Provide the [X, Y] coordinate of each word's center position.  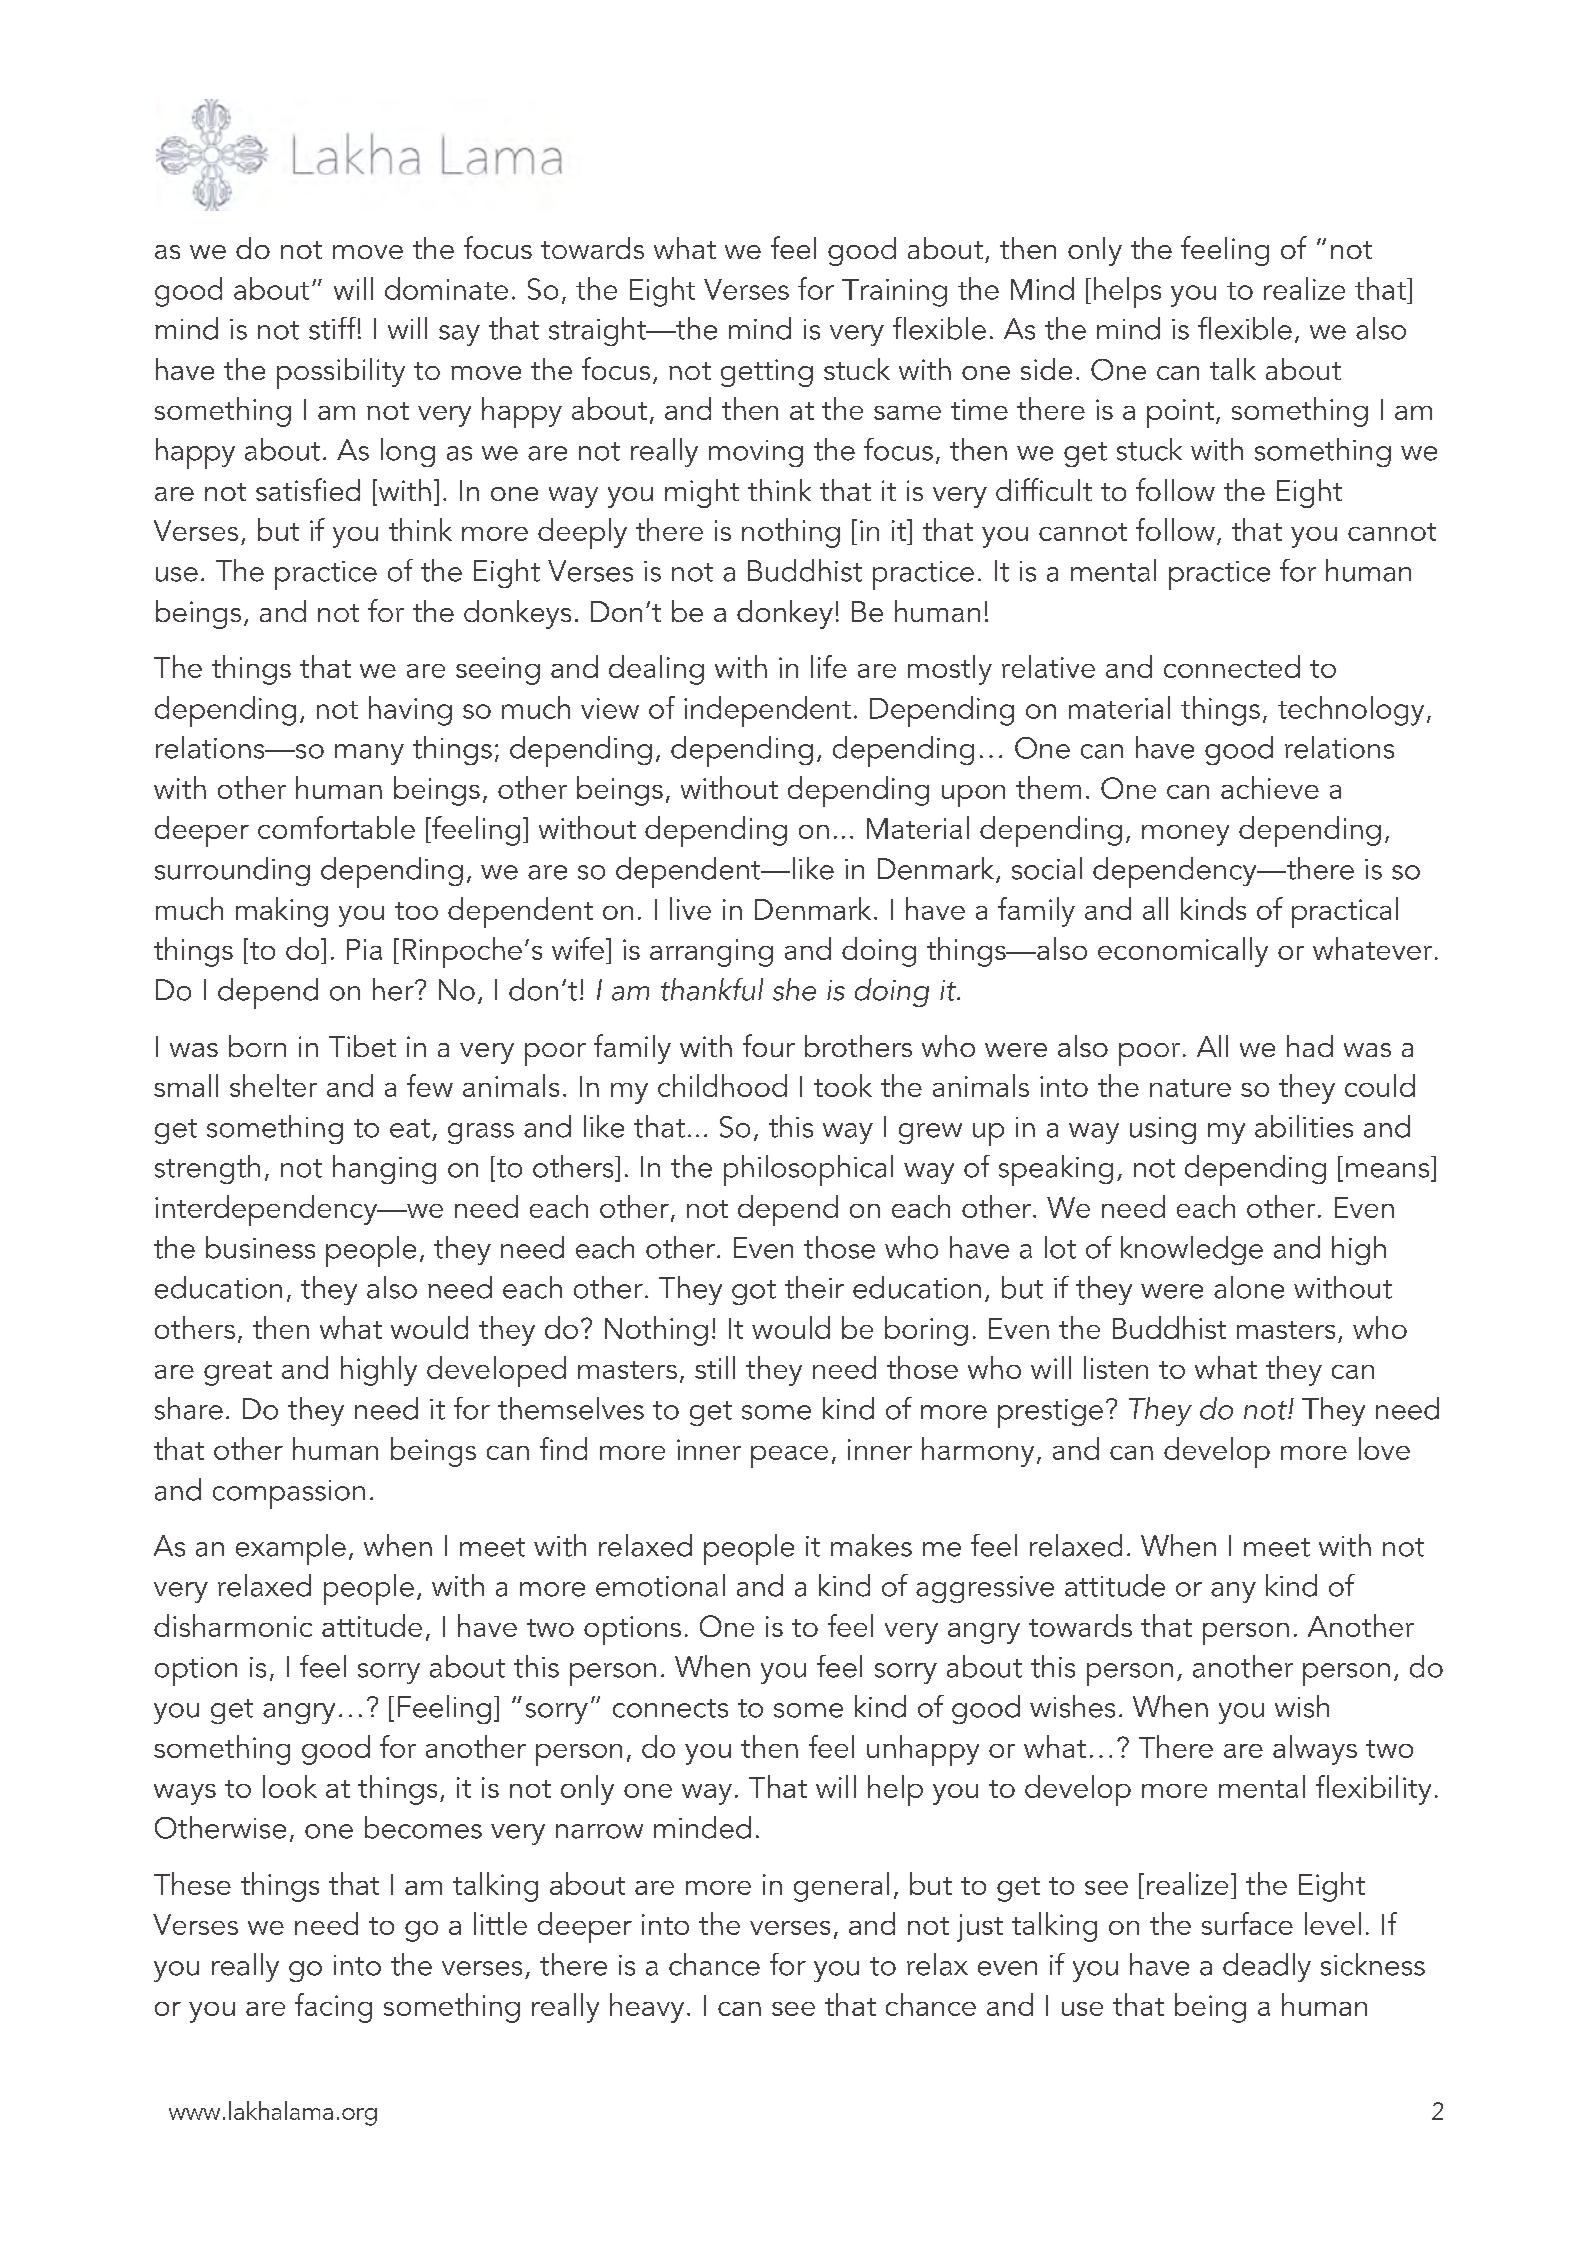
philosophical [808, 1170]
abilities [1304, 1126]
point [1180, 413]
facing [333, 2008]
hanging [384, 1169]
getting [767, 373]
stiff [332, 328]
